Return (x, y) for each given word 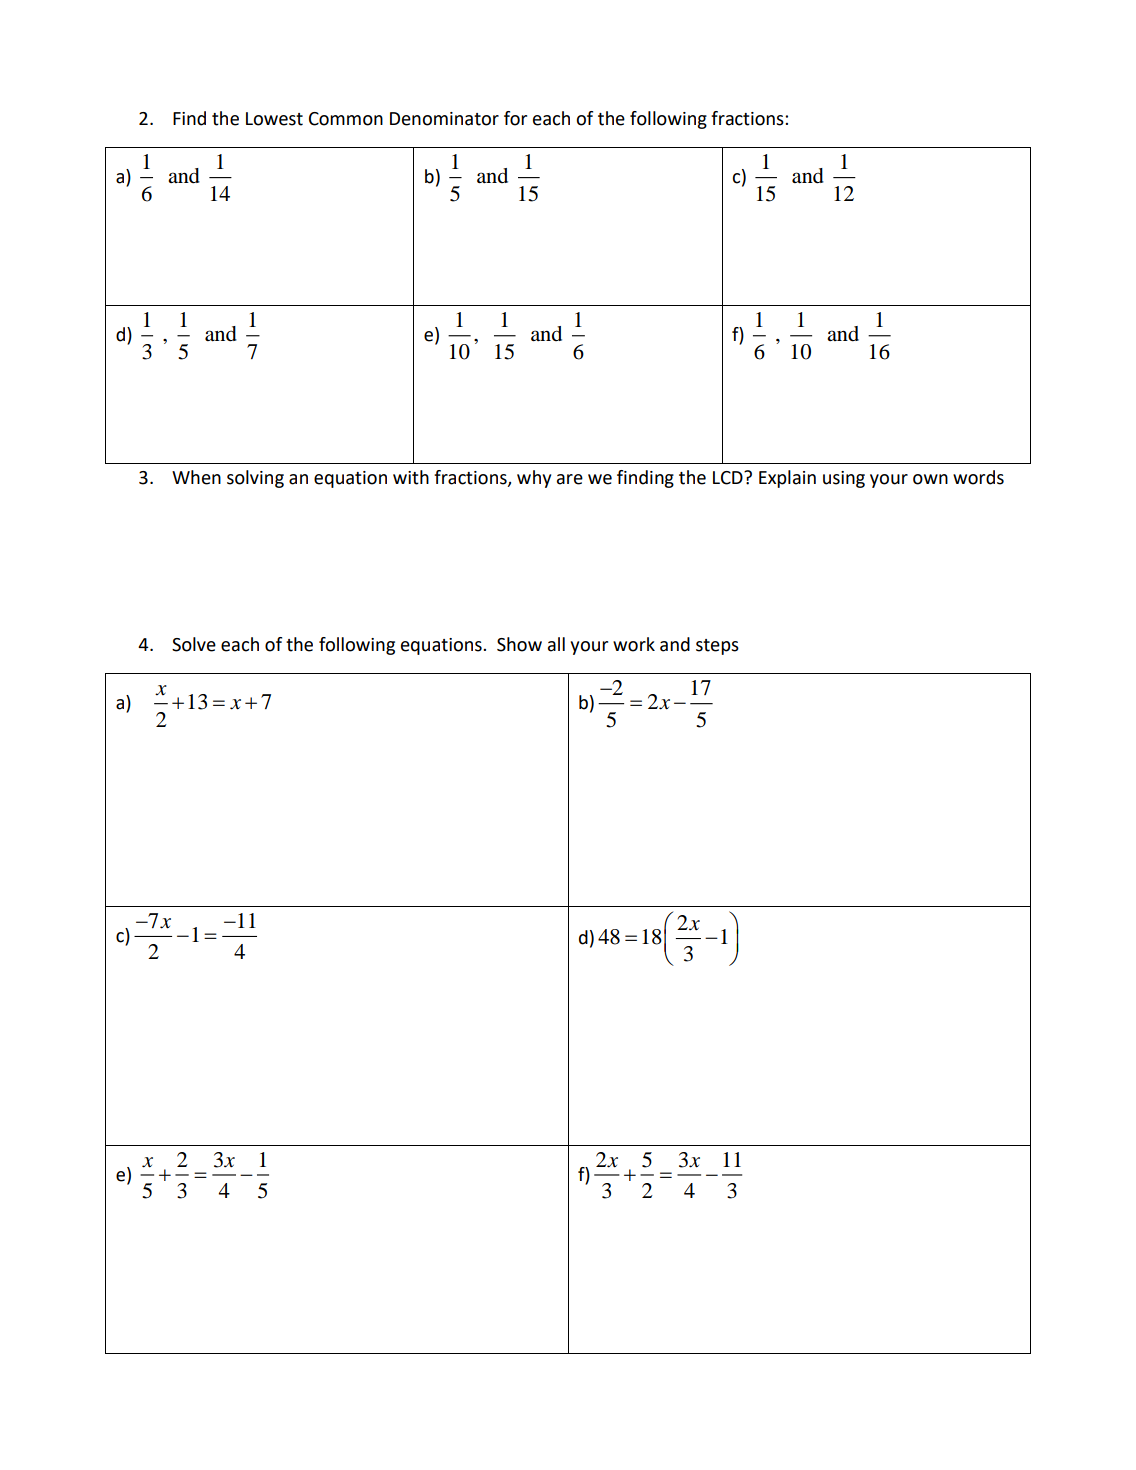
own (930, 479)
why (534, 479)
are (570, 479)
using (844, 479)
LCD (729, 478)
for (515, 118)
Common (346, 119)
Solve (194, 644)
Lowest (274, 119)
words (978, 477)
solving (255, 479)
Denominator (444, 119)
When (196, 477)
